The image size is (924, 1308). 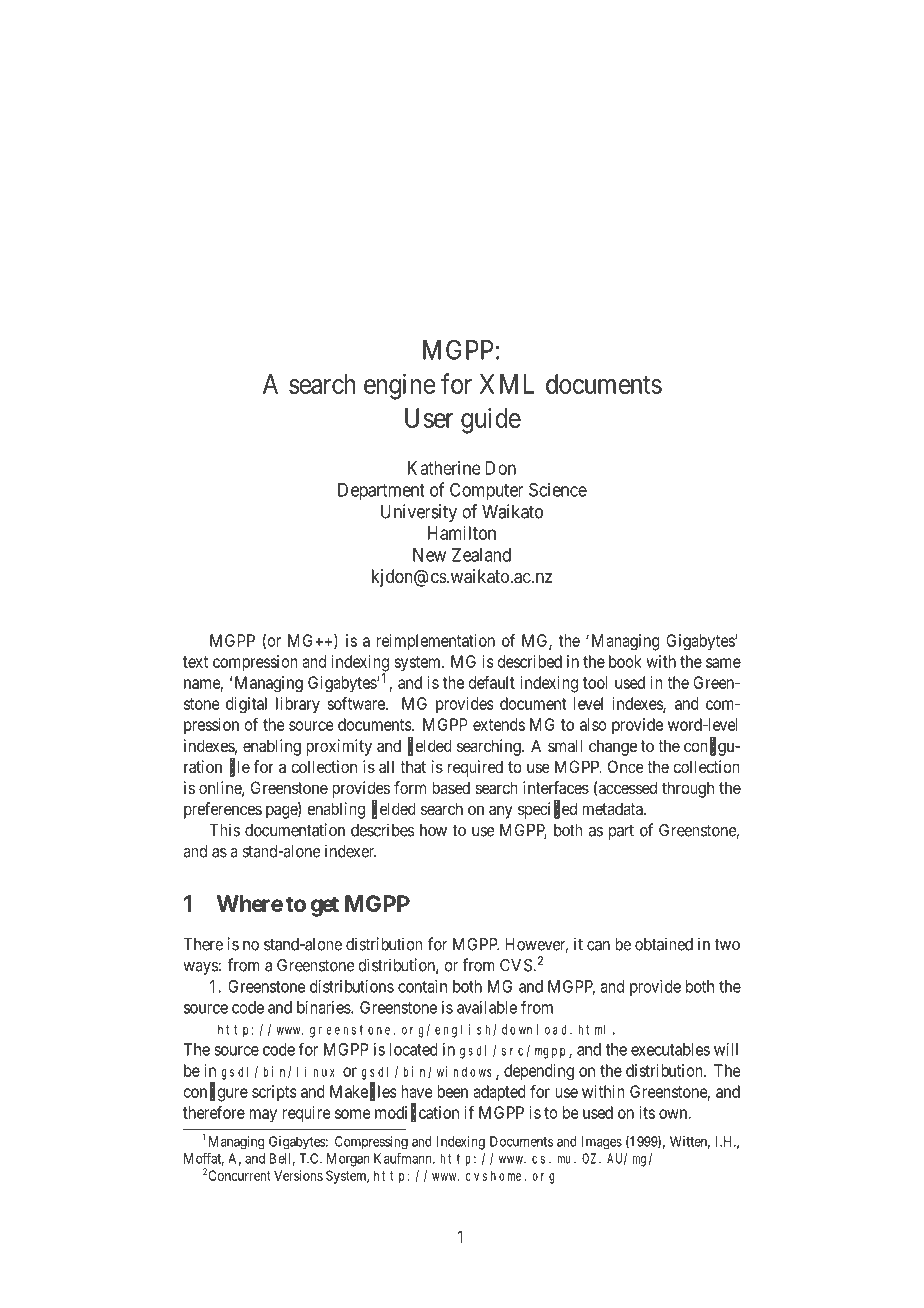 What do you see at coordinates (404, 1158) in the screenshot?
I see `Kaufmann` at bounding box center [404, 1158].
